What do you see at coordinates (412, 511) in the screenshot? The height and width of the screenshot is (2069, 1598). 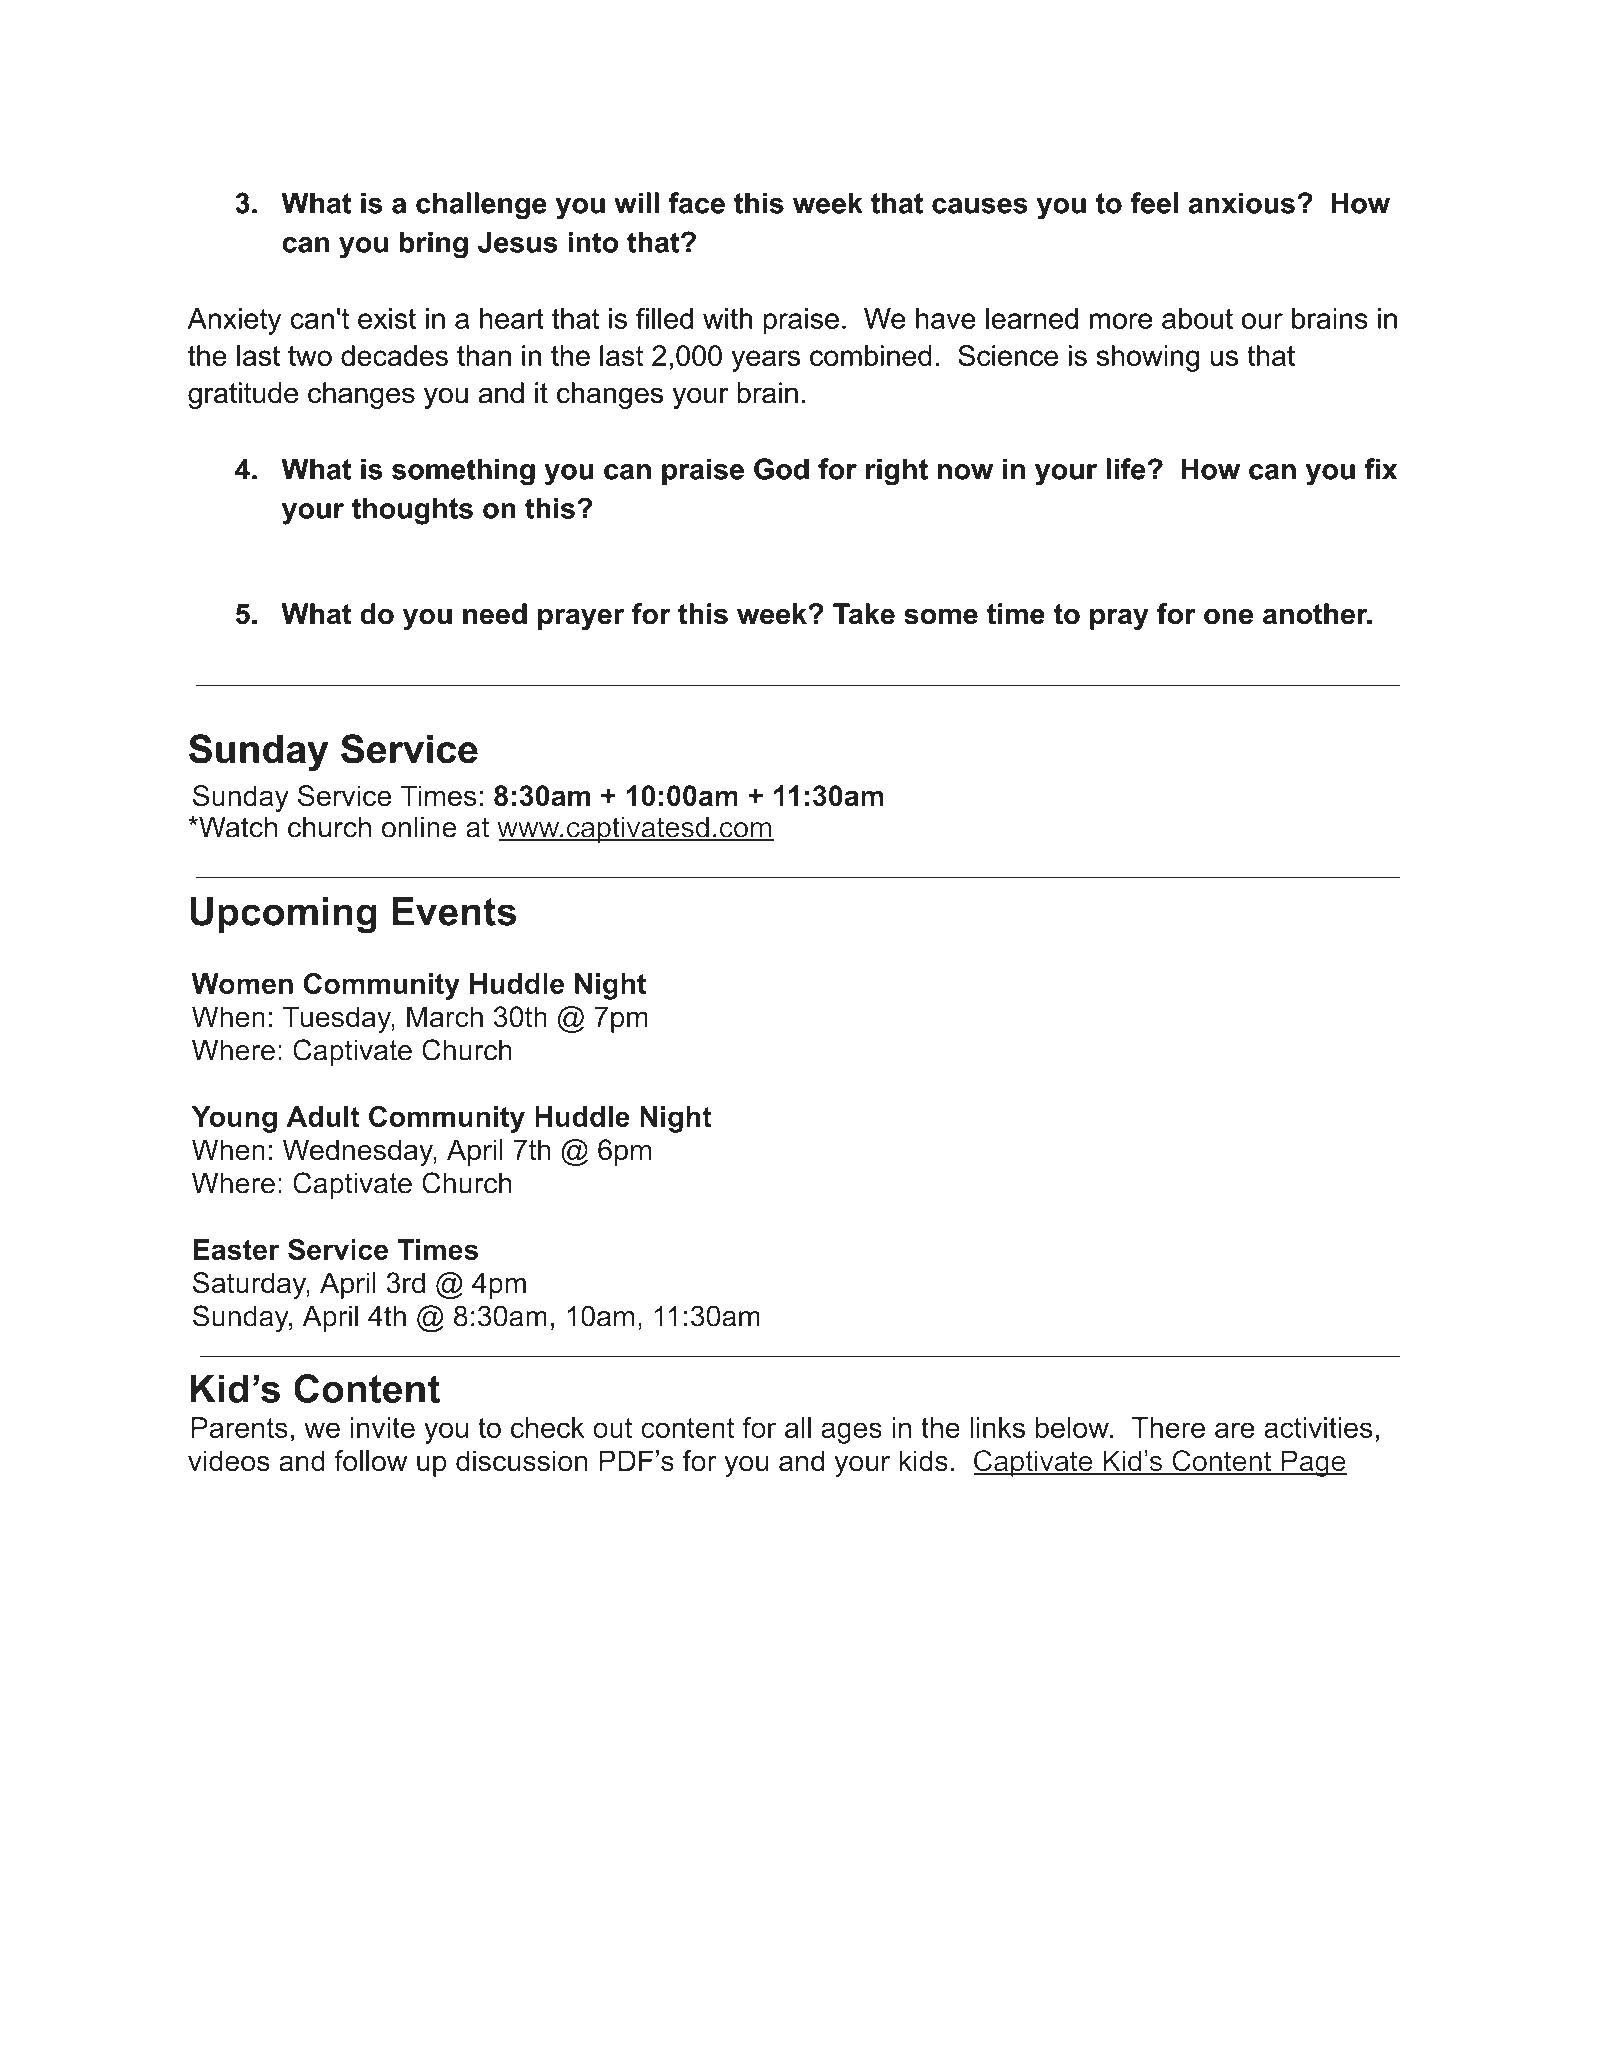 I see `thoughts` at bounding box center [412, 511].
